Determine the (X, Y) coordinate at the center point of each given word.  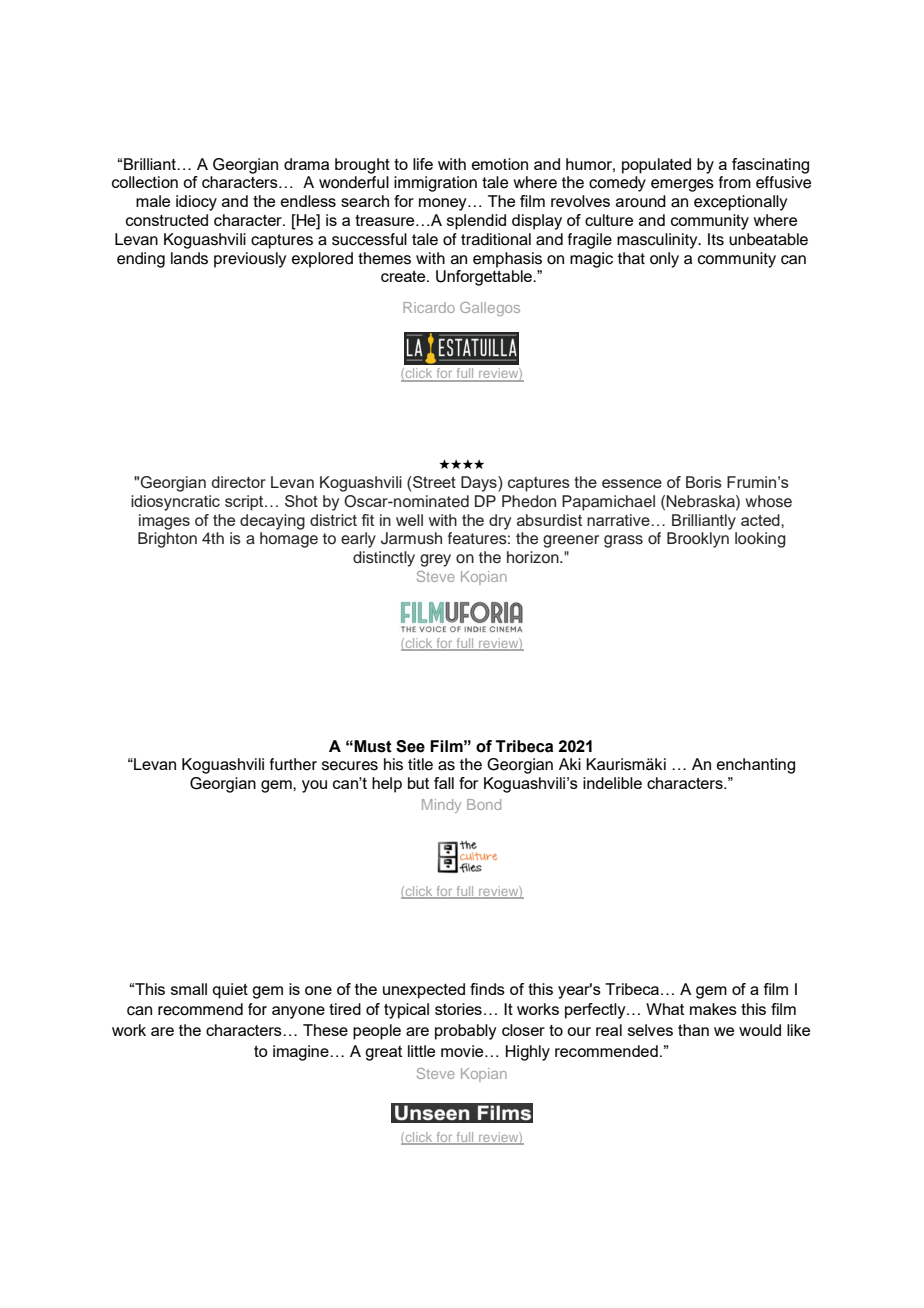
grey (435, 560)
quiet (230, 991)
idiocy (196, 203)
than (693, 1030)
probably (466, 1032)
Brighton (167, 540)
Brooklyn (698, 540)
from (735, 182)
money (444, 204)
